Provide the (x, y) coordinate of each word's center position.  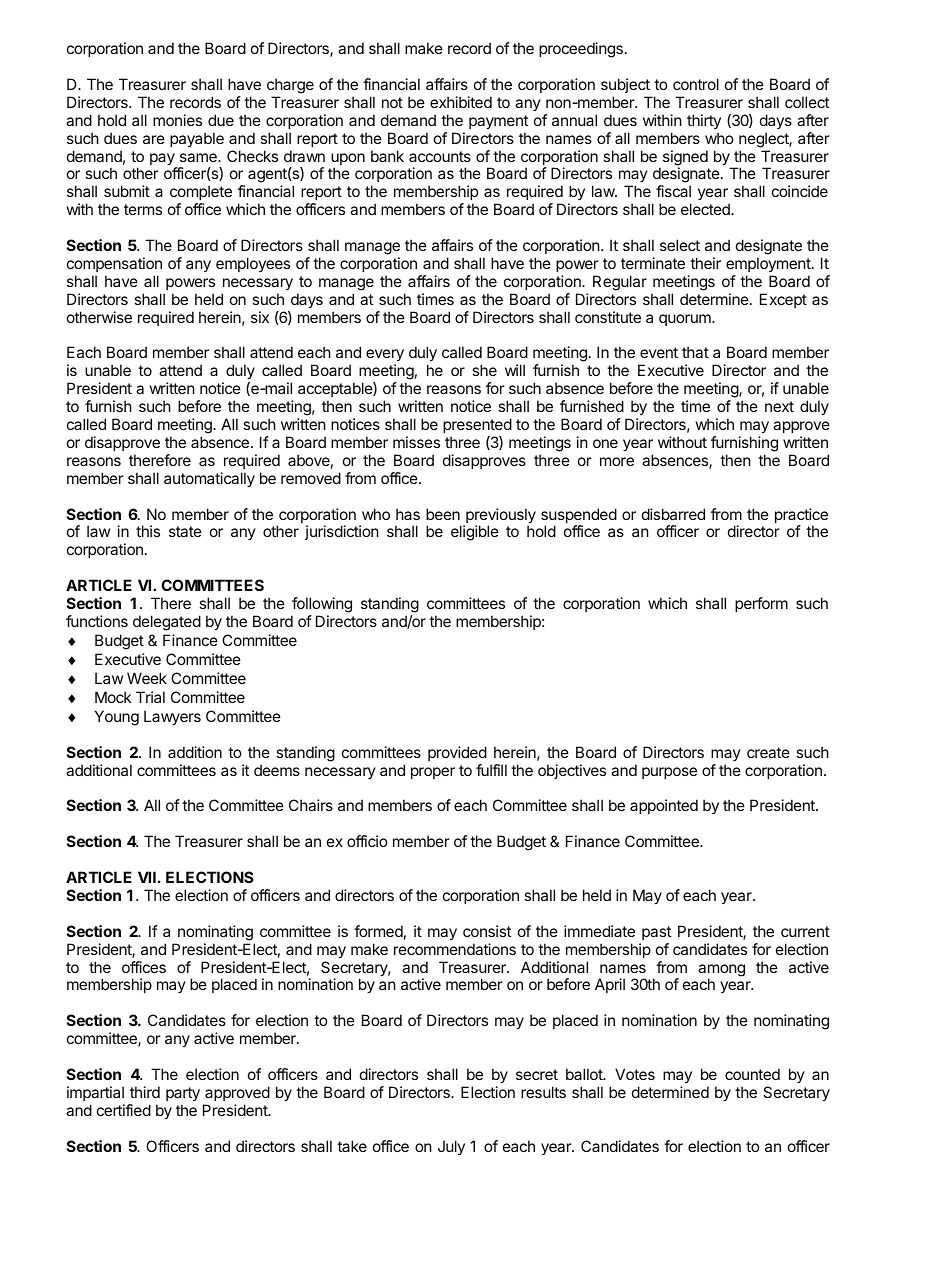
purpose (669, 773)
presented (477, 425)
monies (177, 120)
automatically (209, 479)
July (451, 1147)
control (696, 84)
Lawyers (172, 717)
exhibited (461, 102)
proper (433, 773)
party (183, 1094)
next (779, 406)
